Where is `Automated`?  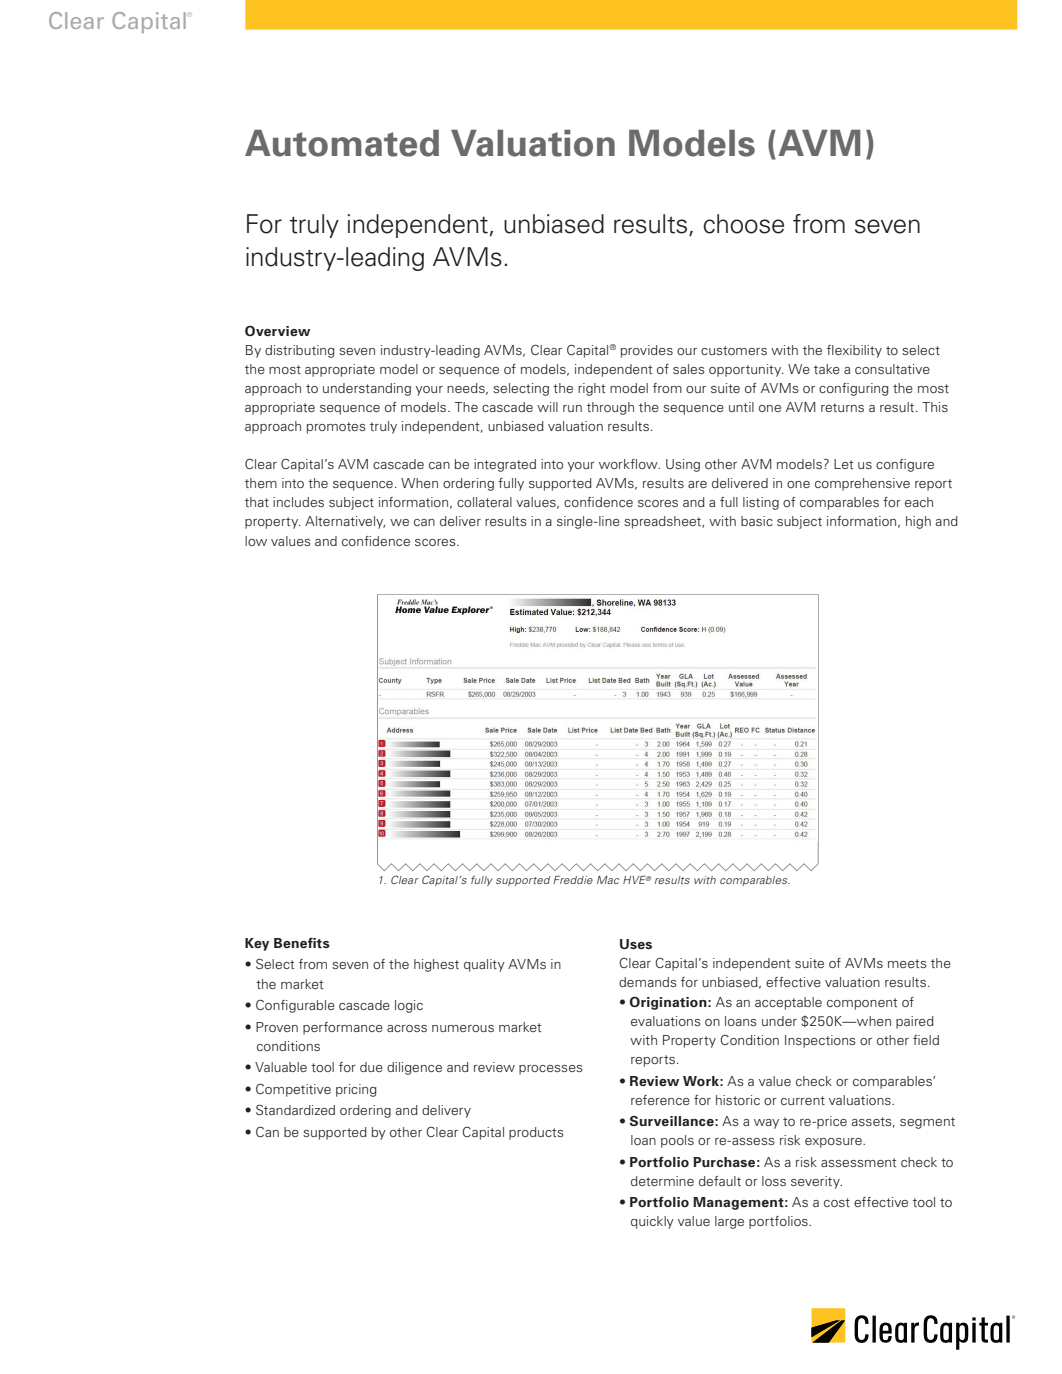
Automated is located at coordinates (342, 143).
